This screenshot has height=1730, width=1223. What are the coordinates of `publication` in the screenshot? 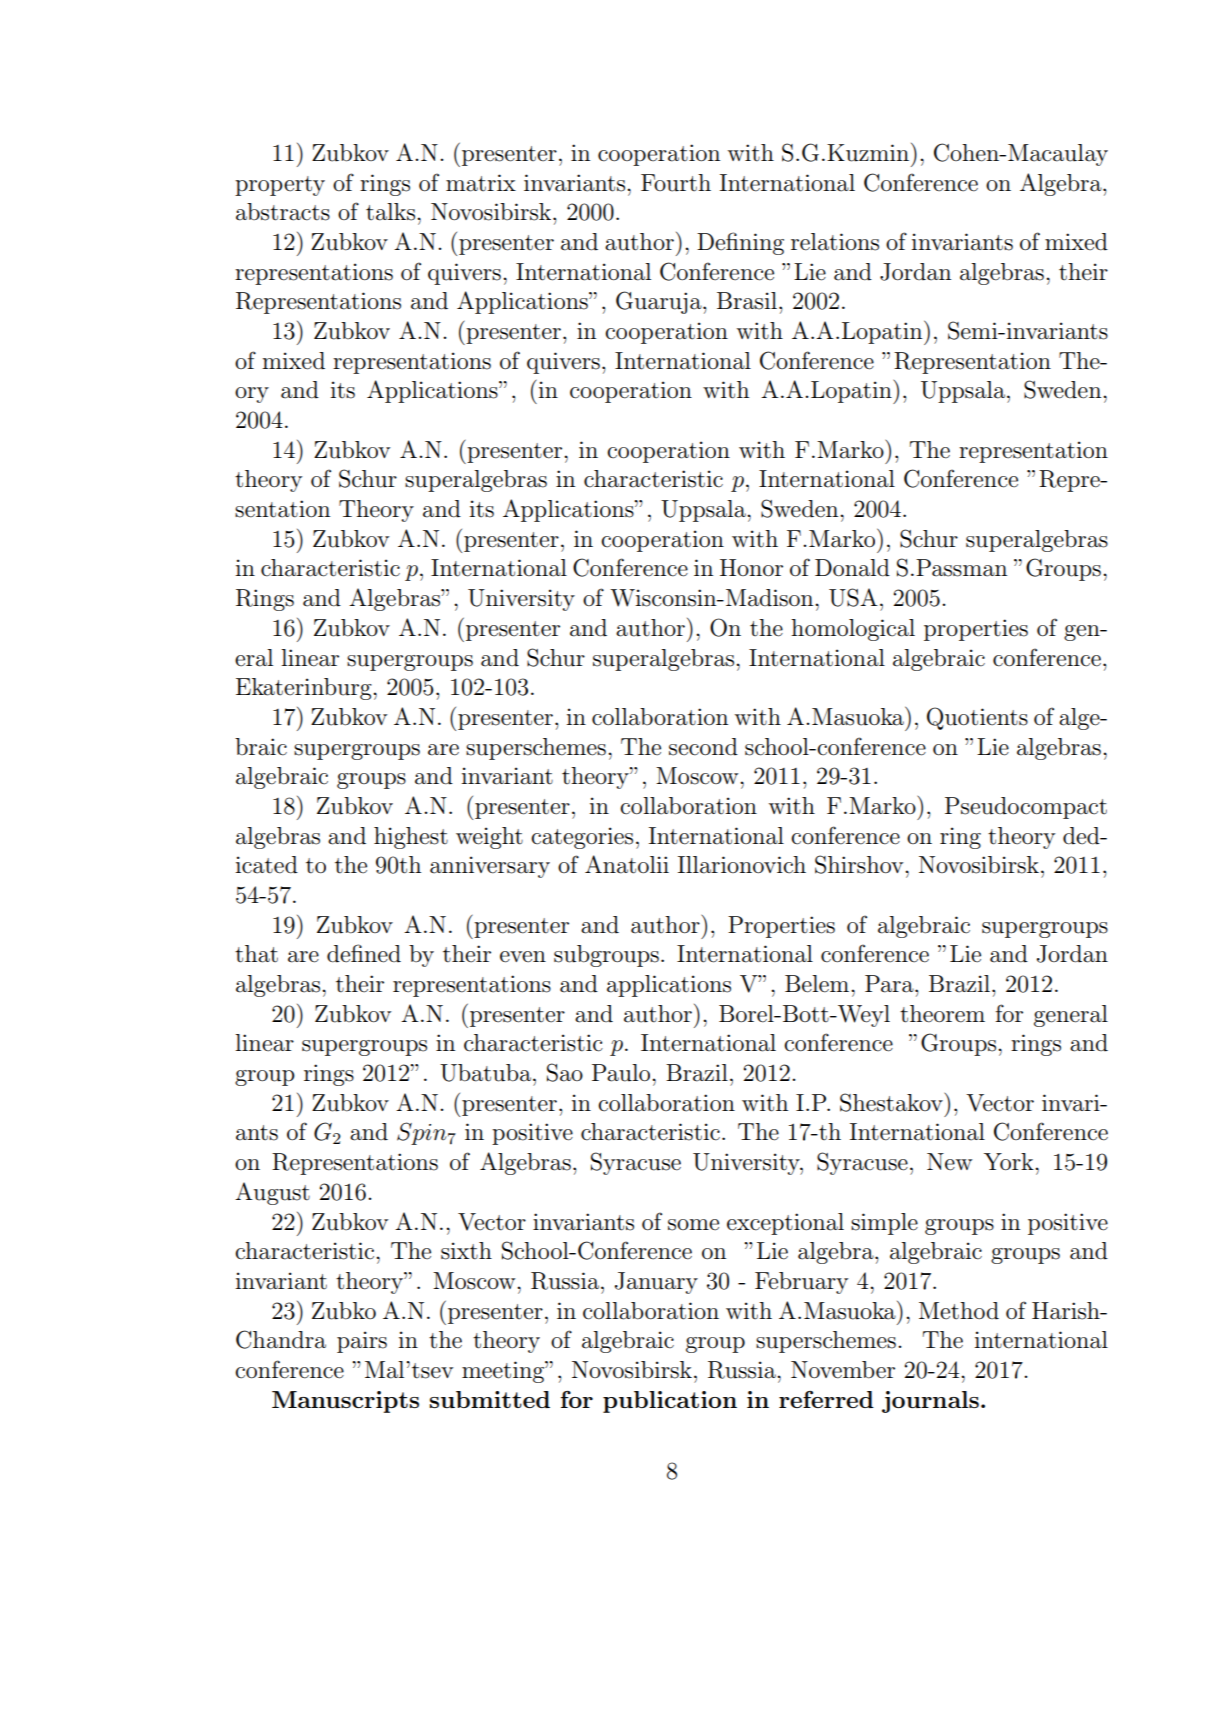 It's located at (670, 1402).
